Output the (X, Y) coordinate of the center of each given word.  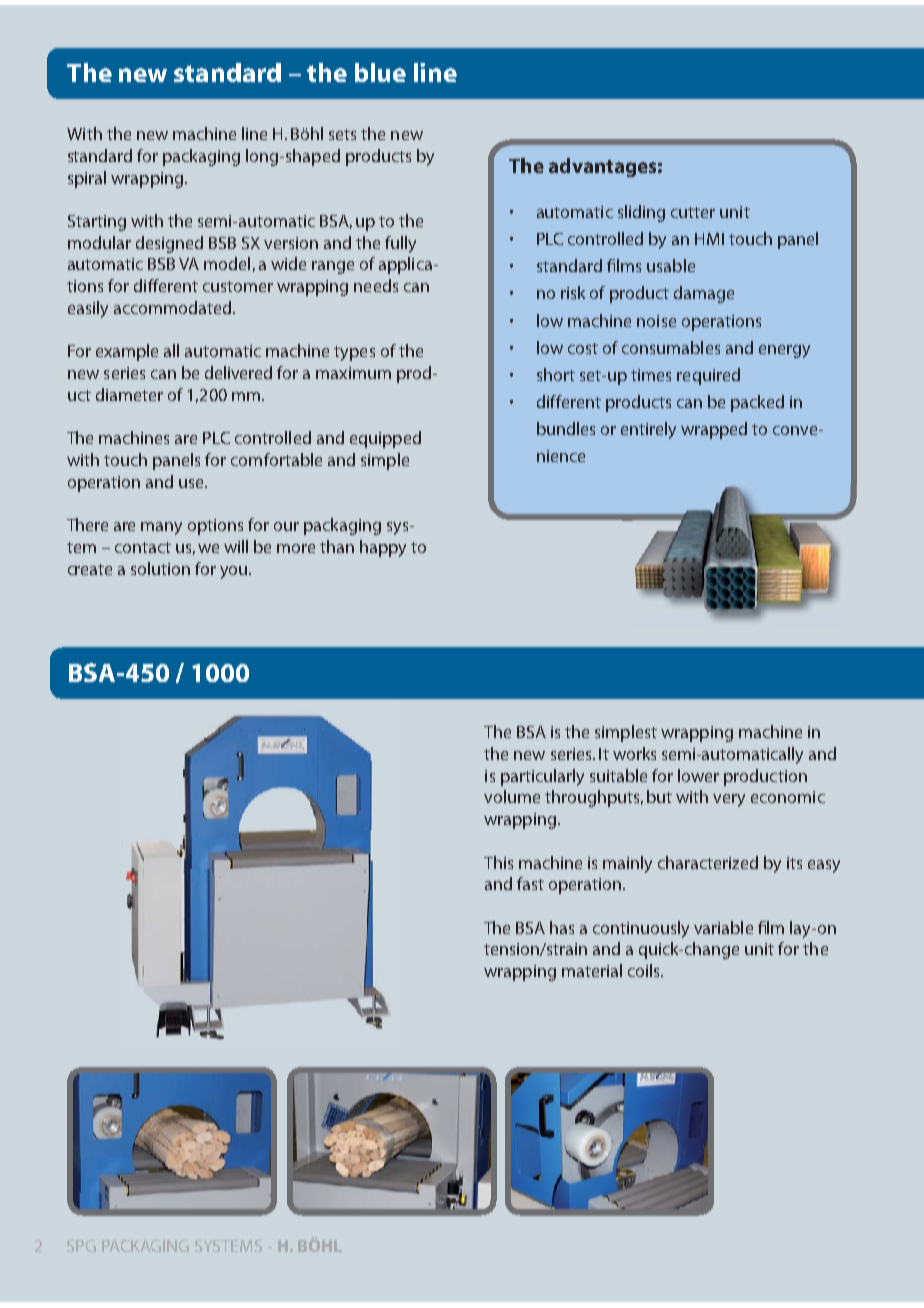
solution (160, 568)
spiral (87, 179)
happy (383, 548)
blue (380, 72)
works (634, 753)
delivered (238, 372)
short (556, 374)
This (498, 862)
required (708, 376)
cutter (693, 212)
